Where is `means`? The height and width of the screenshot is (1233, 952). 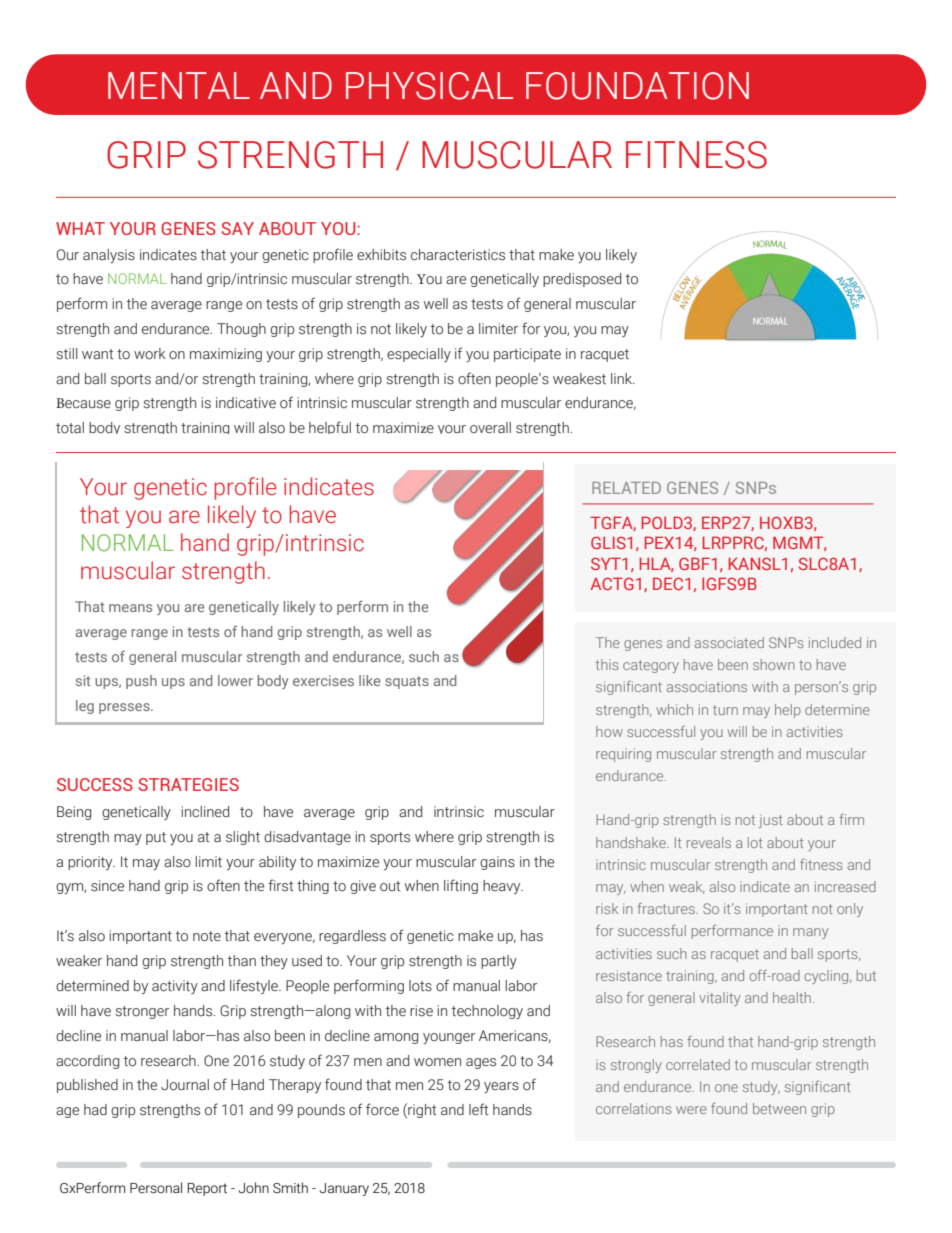 means is located at coordinates (130, 608).
